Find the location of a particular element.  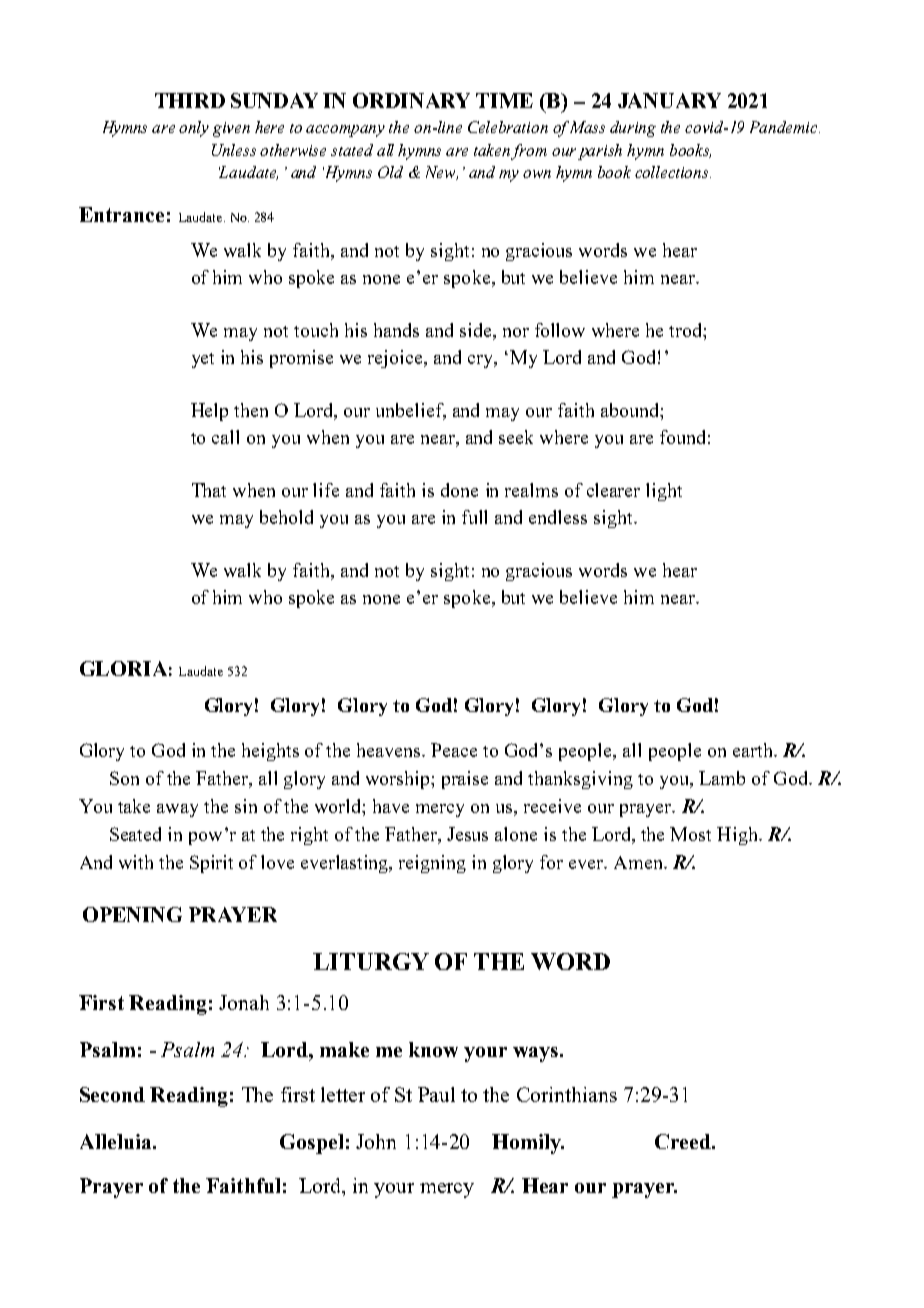

ORDINARY is located at coordinates (411, 100).
